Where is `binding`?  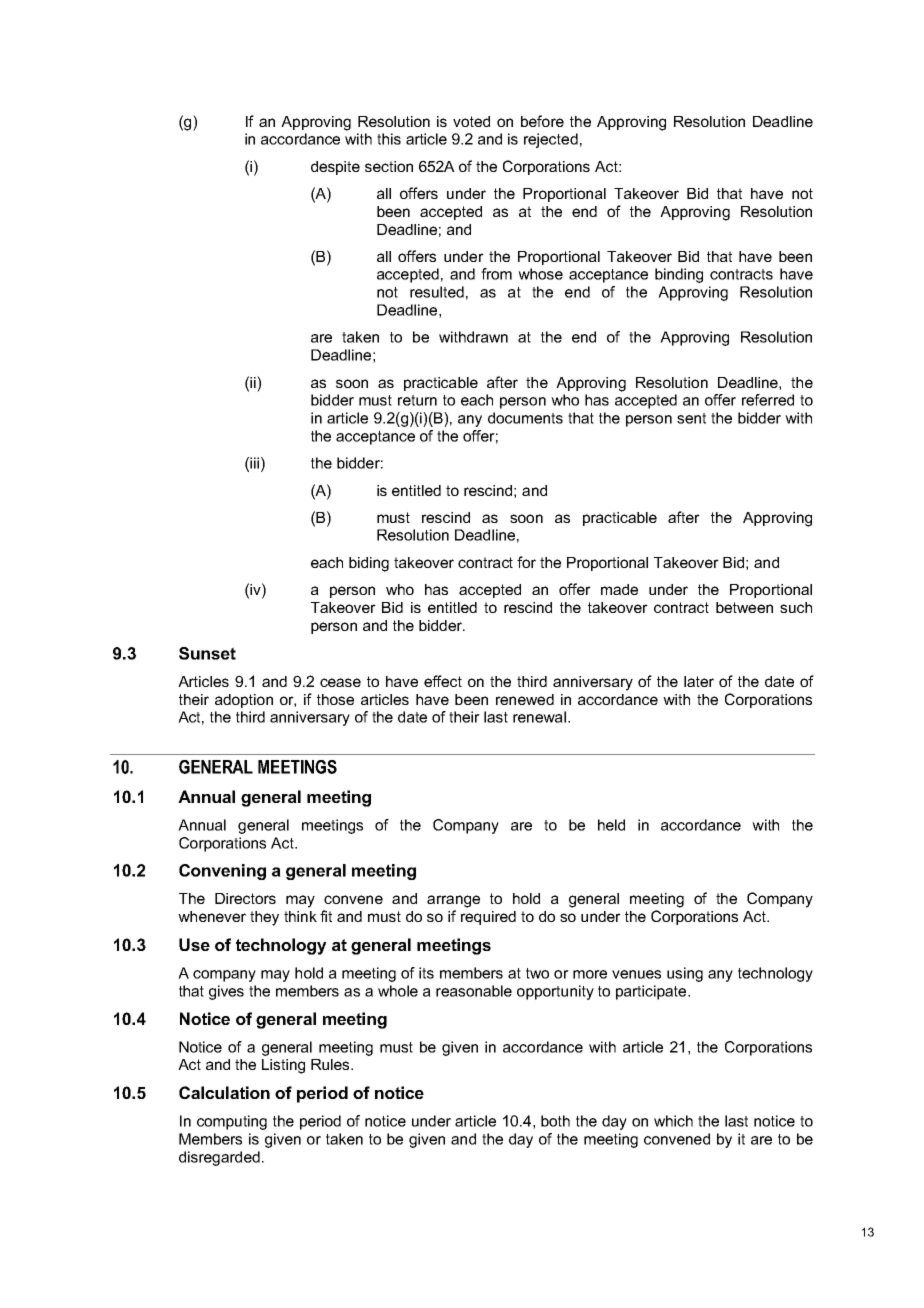 binding is located at coordinates (679, 275).
